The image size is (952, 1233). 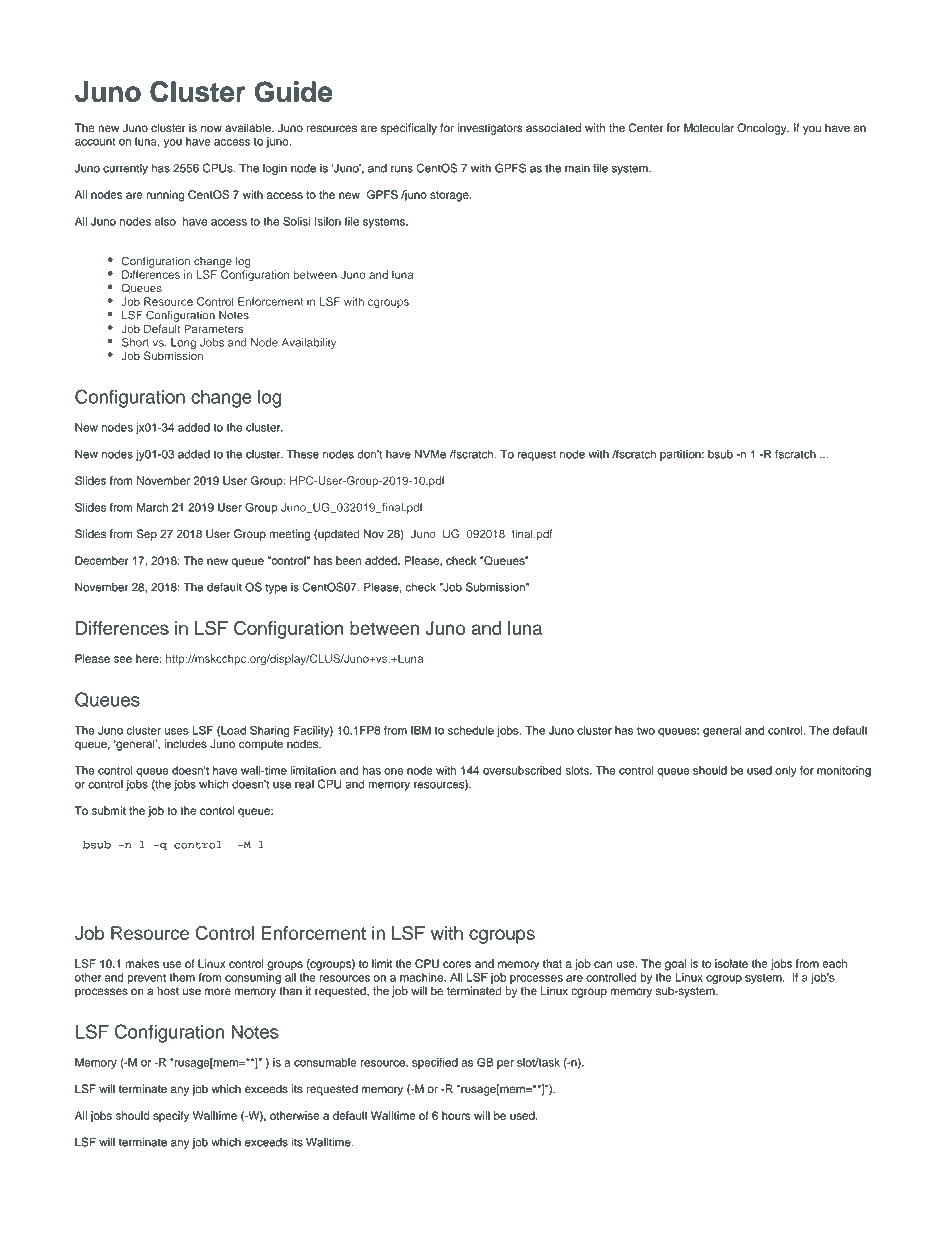 What do you see at coordinates (646, 731) in the screenshot?
I see `two` at bounding box center [646, 731].
